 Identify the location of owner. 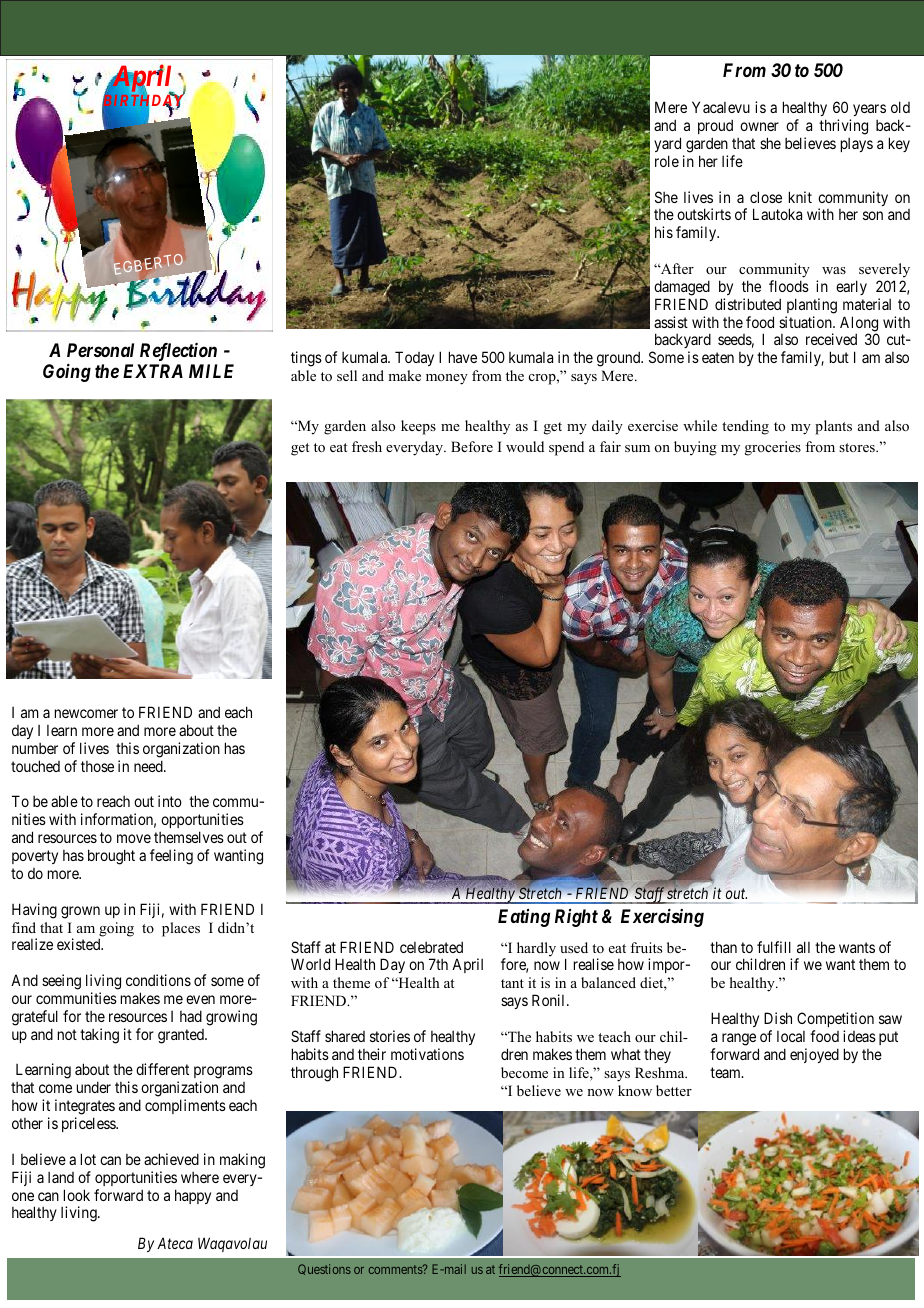
(759, 126).
